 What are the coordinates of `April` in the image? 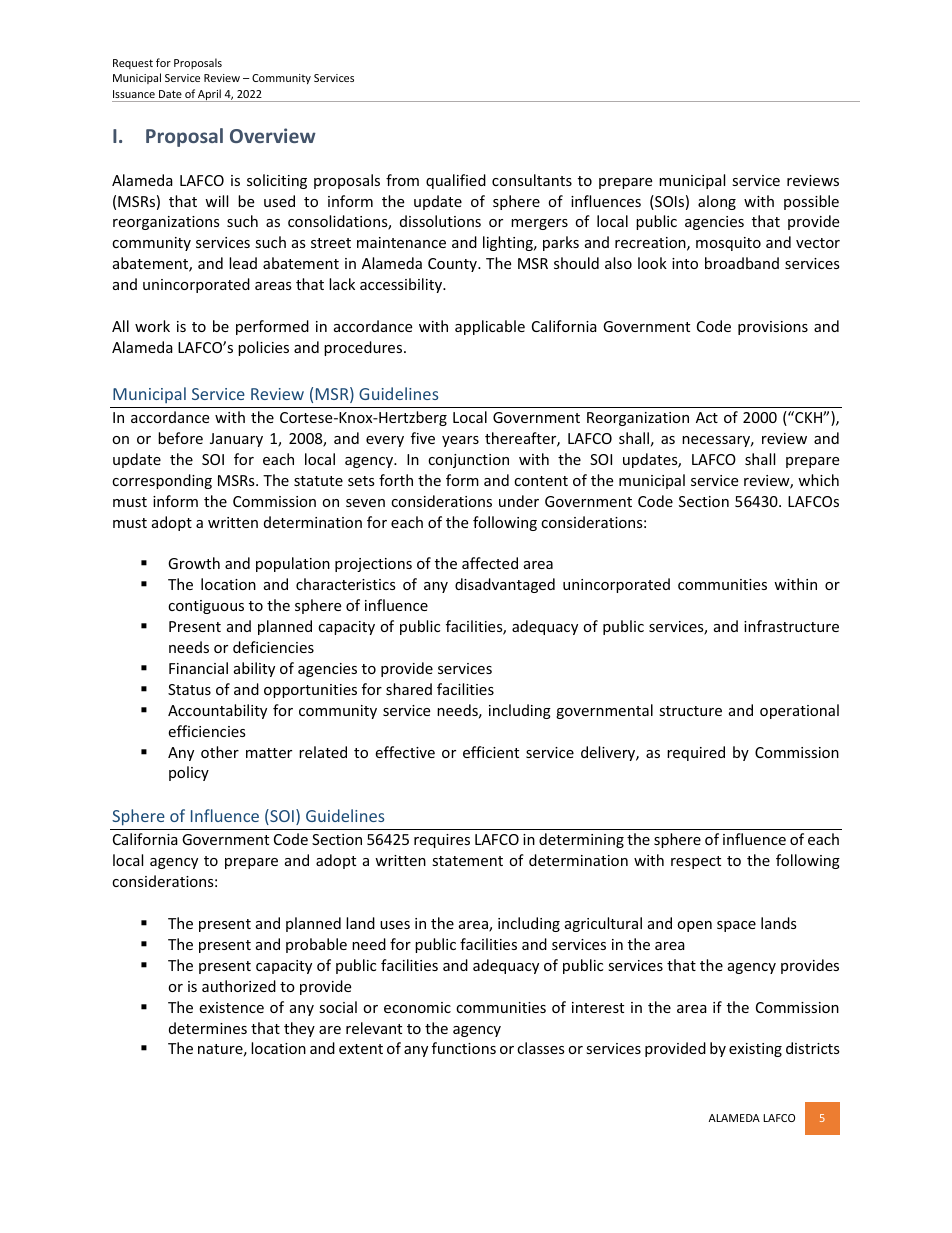 It's located at (209, 95).
